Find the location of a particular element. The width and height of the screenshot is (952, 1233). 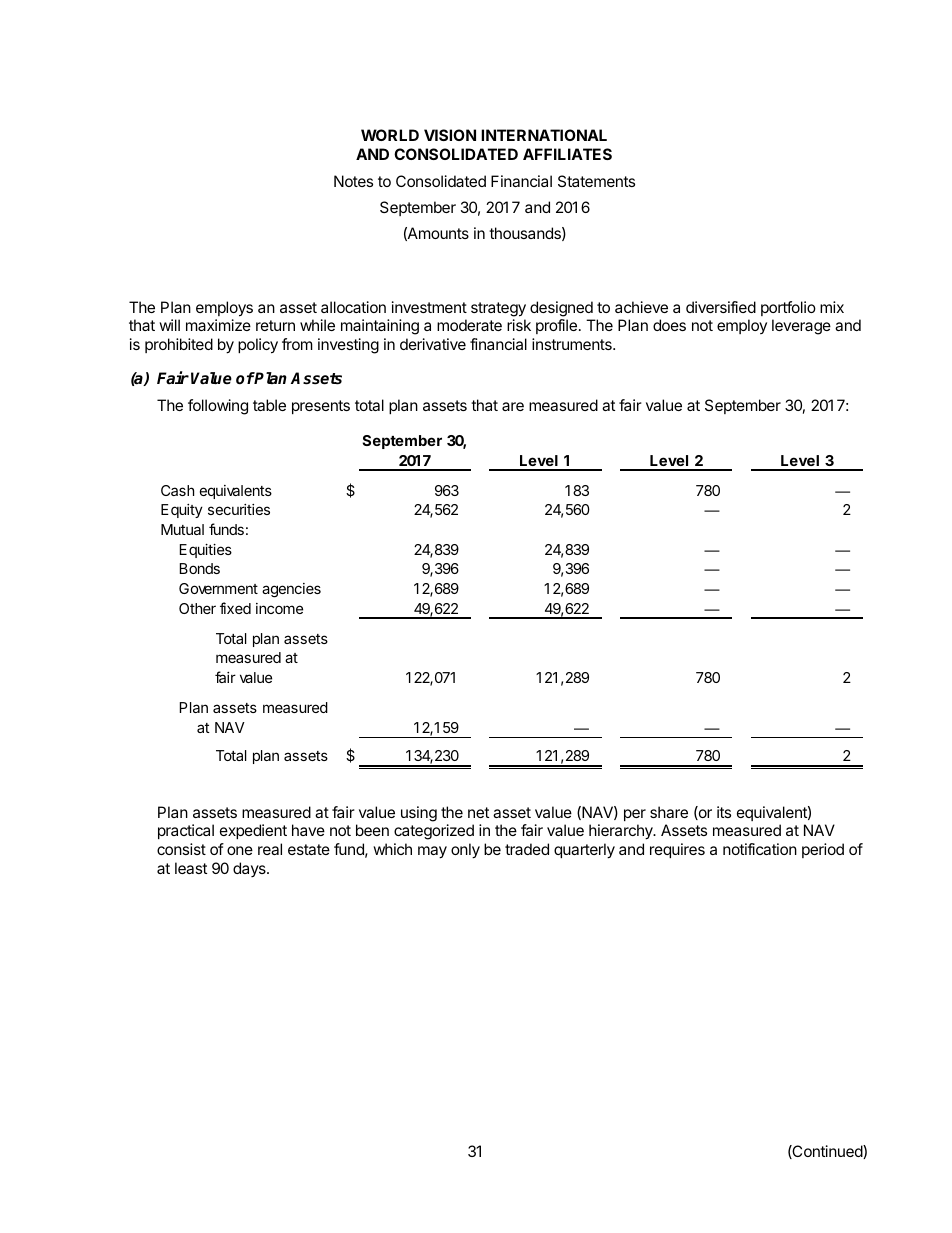

traded is located at coordinates (527, 849).
